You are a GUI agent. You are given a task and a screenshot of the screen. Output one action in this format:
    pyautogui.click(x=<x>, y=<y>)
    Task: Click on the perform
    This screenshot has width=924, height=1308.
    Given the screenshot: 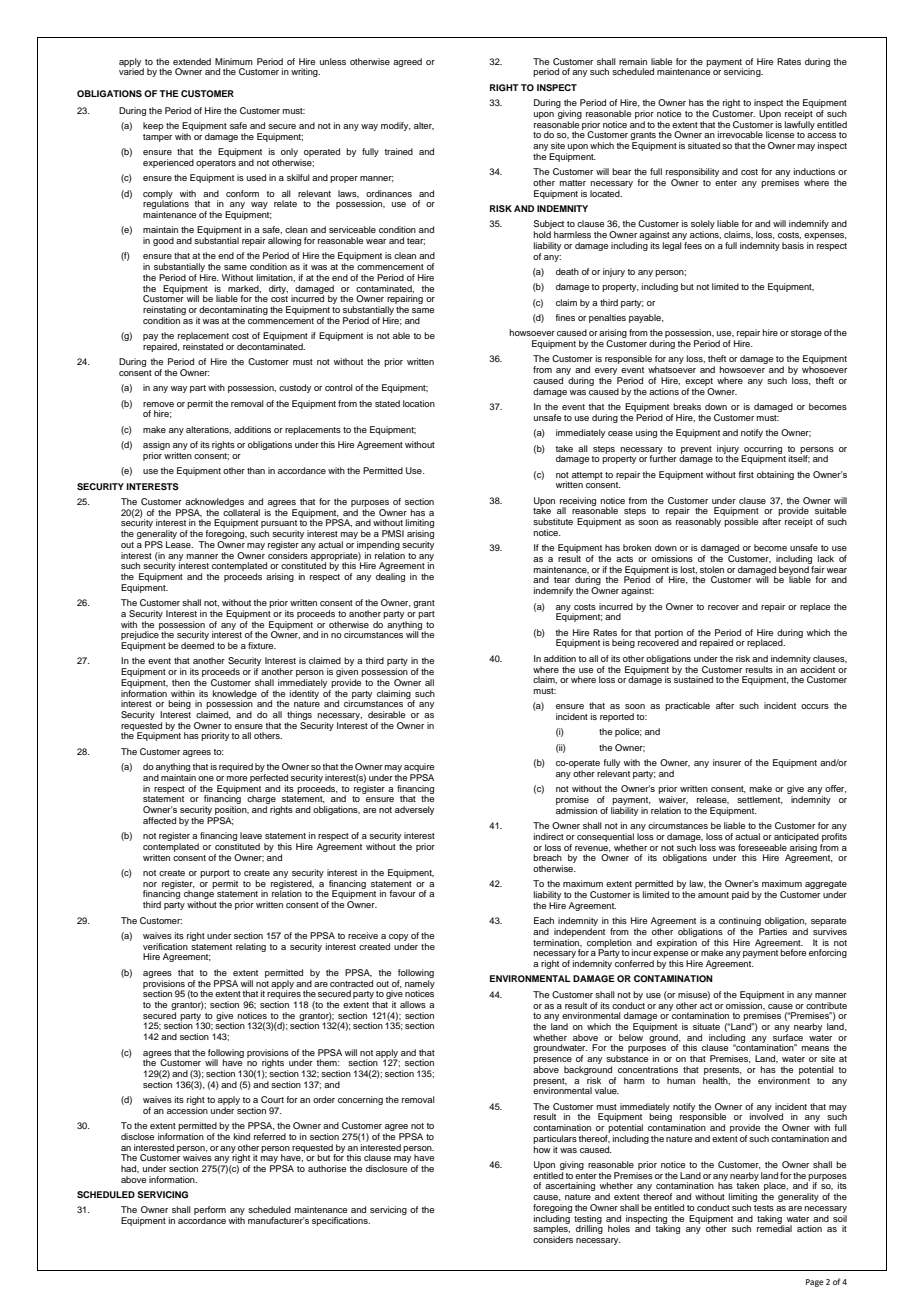 What is the action you would take?
    pyautogui.click(x=210, y=1212)
